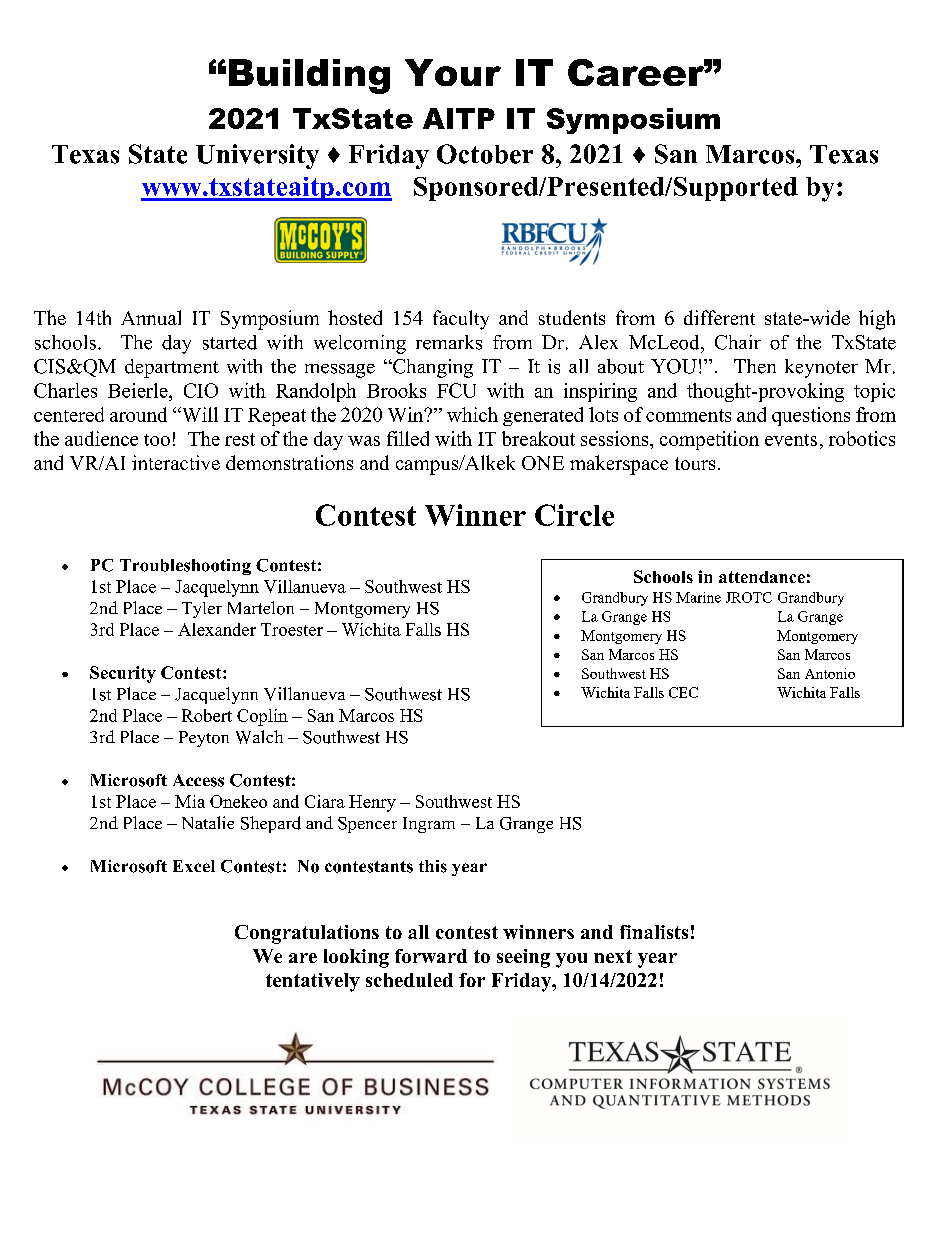  Describe the element at coordinates (456, 390) in the screenshot. I see `FCU` at that location.
